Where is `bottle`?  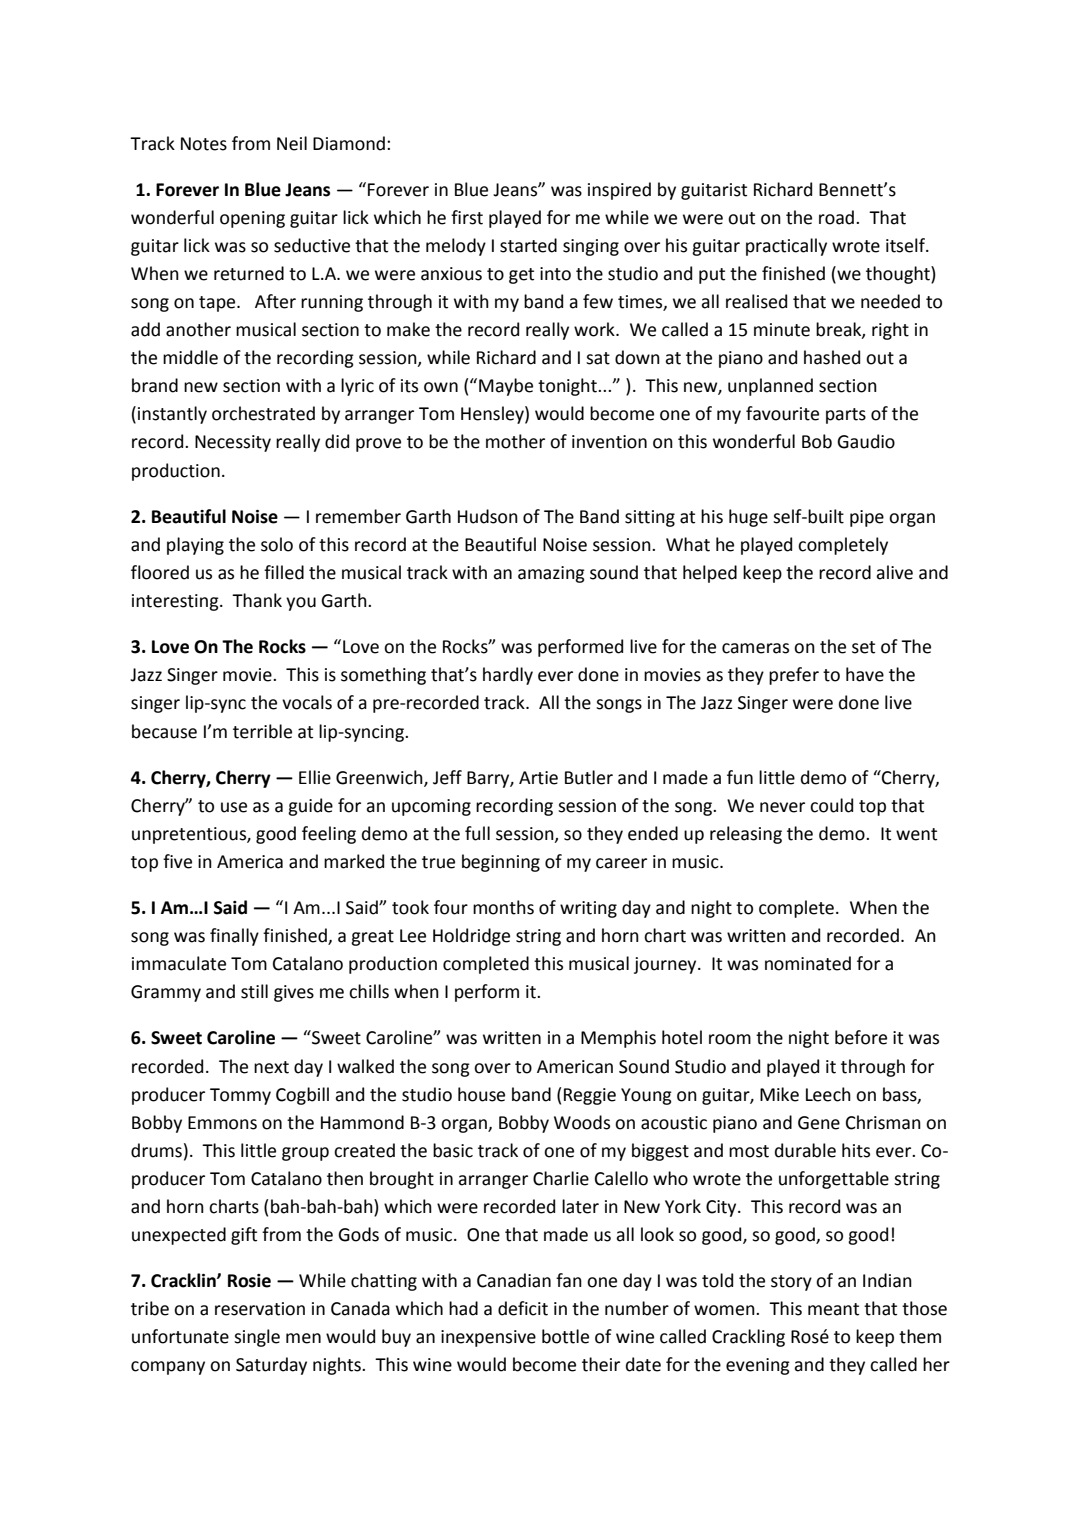
bottle is located at coordinates (565, 1336).
